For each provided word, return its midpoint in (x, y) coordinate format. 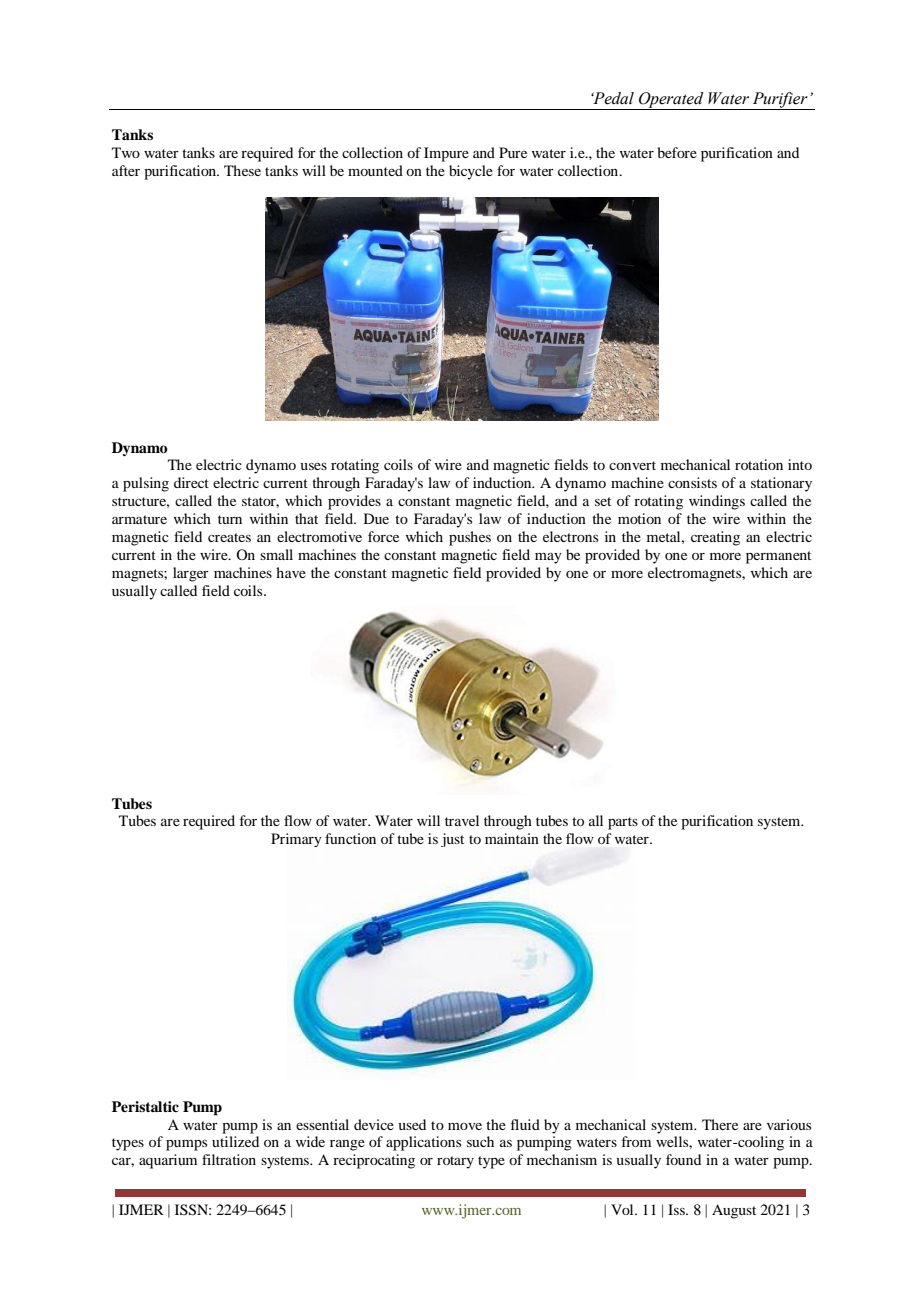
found (683, 1159)
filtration (229, 1159)
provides (354, 502)
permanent (778, 557)
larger (191, 574)
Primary (296, 840)
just (452, 840)
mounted (375, 170)
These (242, 170)
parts (623, 823)
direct (191, 482)
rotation (759, 464)
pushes (470, 538)
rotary (455, 1162)
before (677, 152)
